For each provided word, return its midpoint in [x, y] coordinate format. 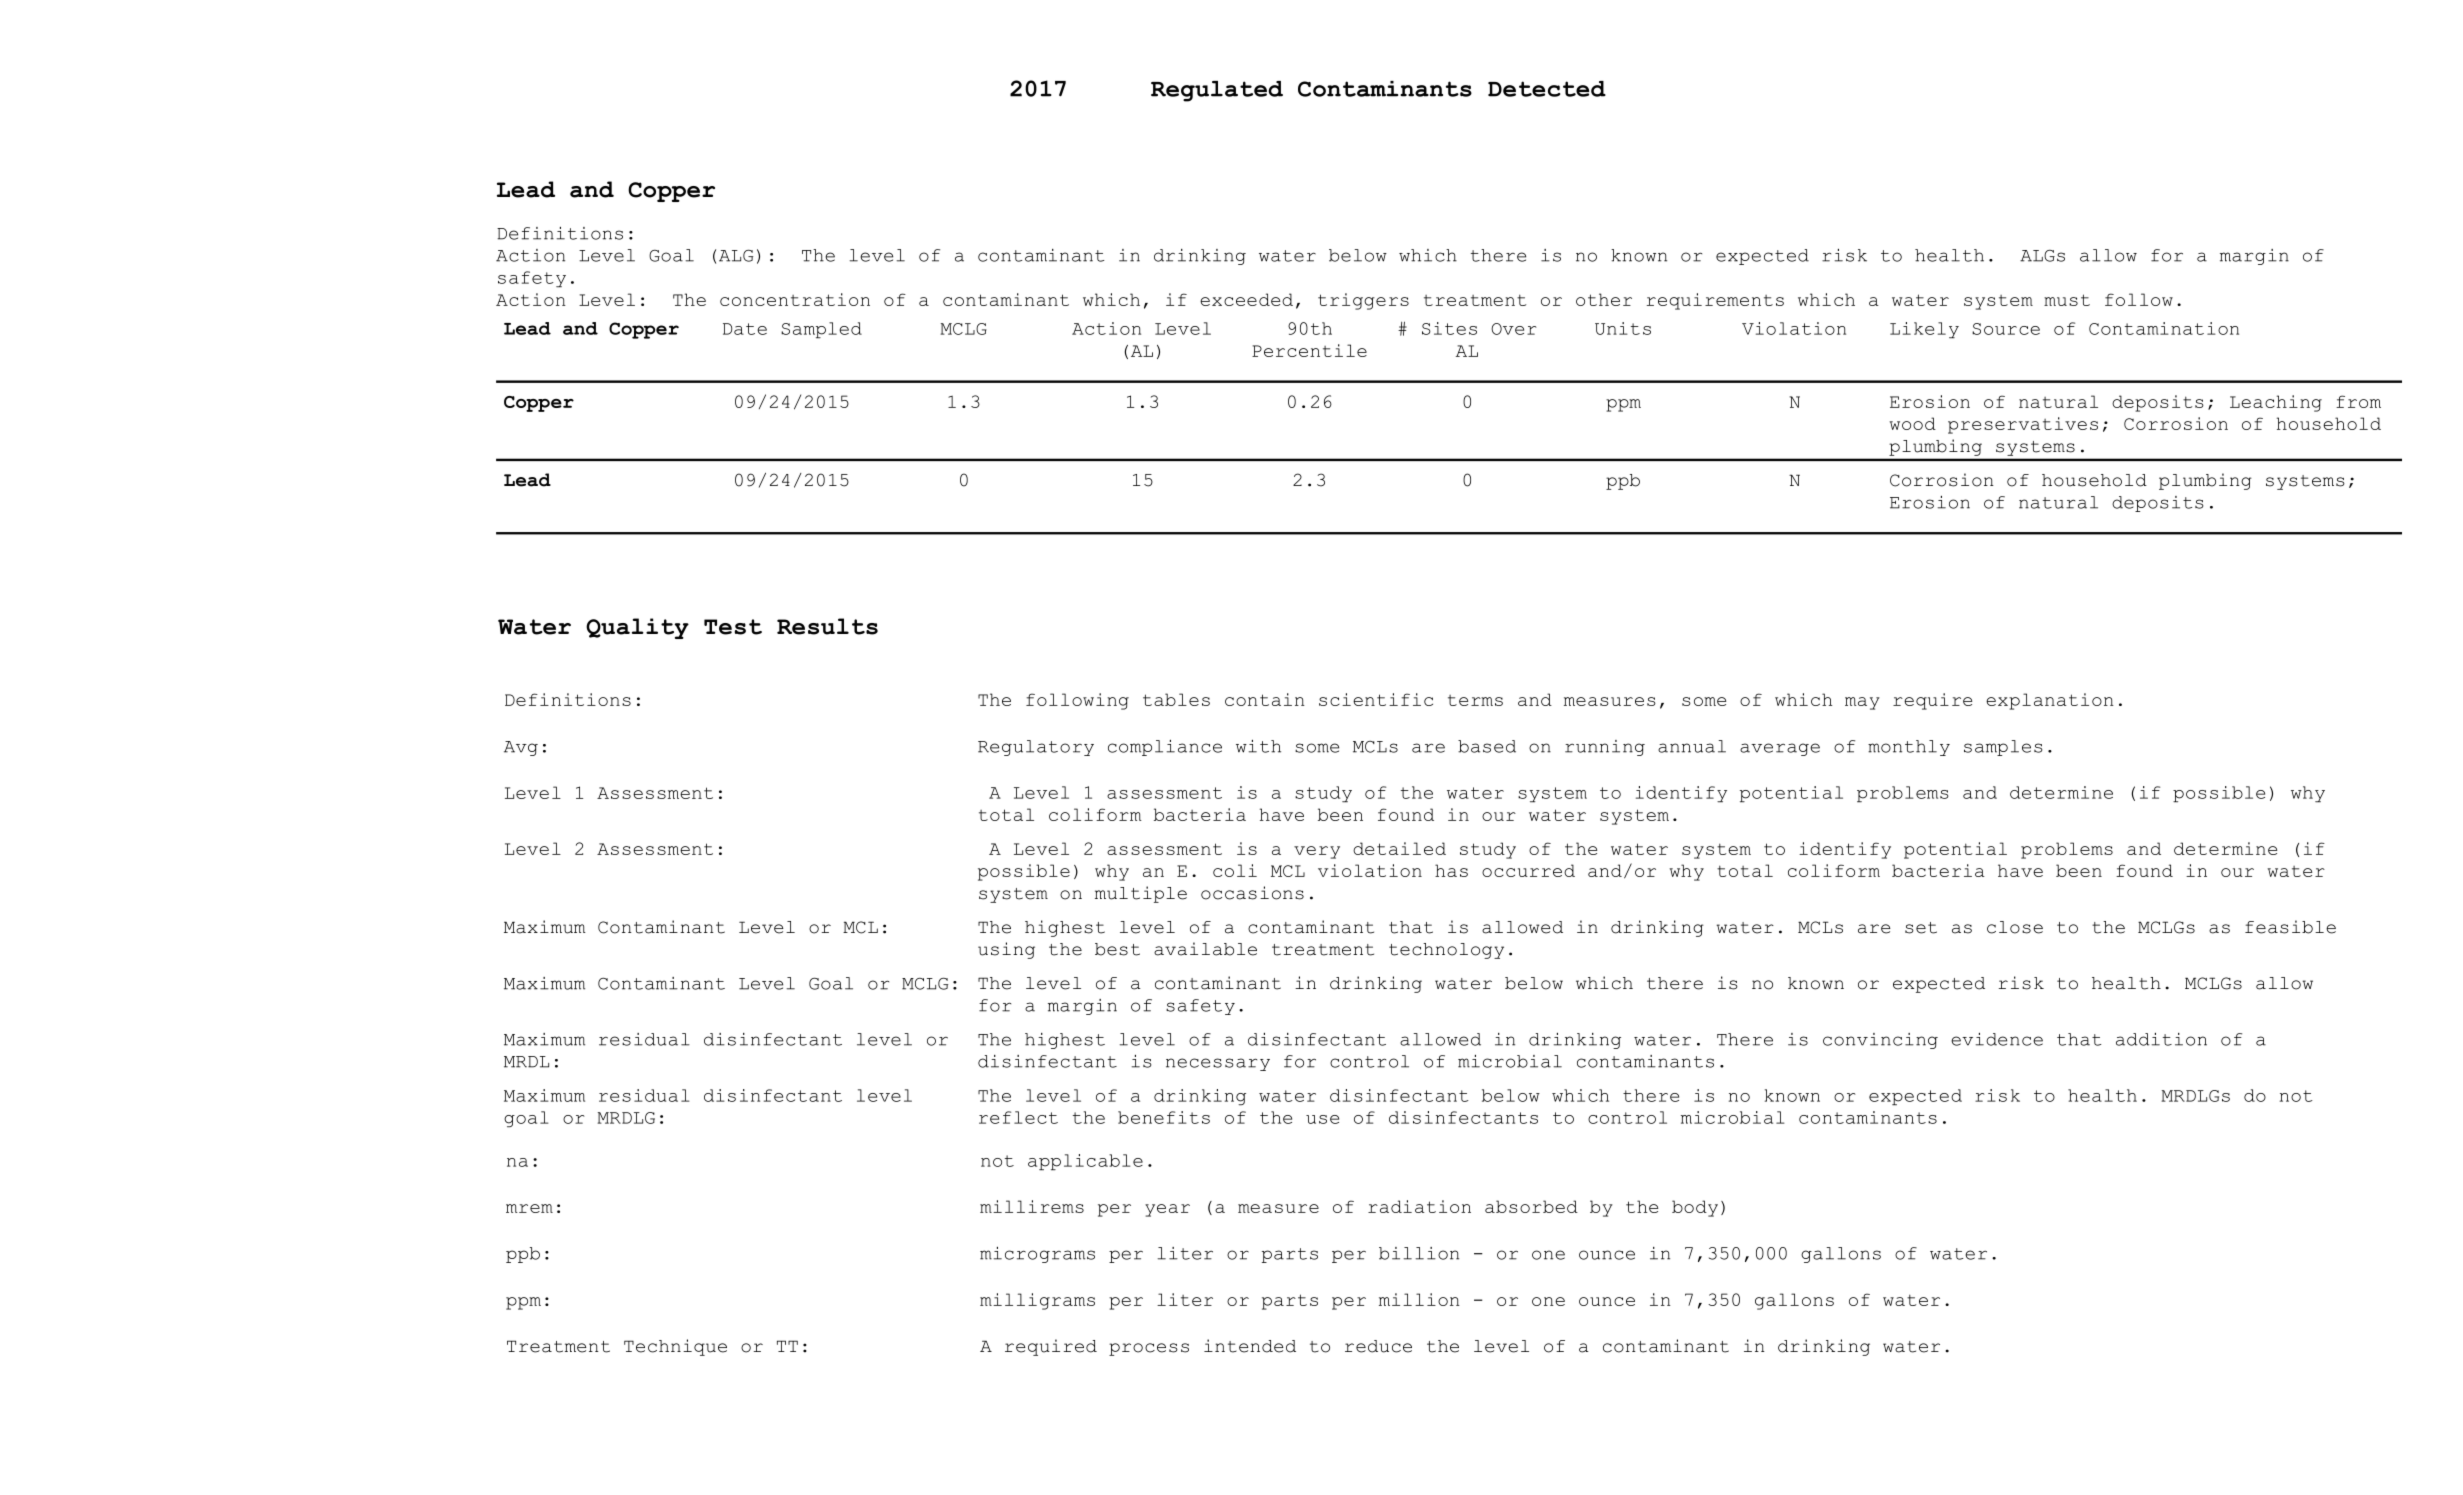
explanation [2050, 701]
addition [2161, 1039]
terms [1475, 700]
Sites [1449, 328]
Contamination [2164, 328]
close [2015, 927]
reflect [1018, 1117]
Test [733, 627]
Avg [521, 748]
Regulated [1217, 91]
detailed [1399, 848]
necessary [1218, 1064]
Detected [1547, 89]
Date [745, 329]
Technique [675, 1347]
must [2067, 300]
